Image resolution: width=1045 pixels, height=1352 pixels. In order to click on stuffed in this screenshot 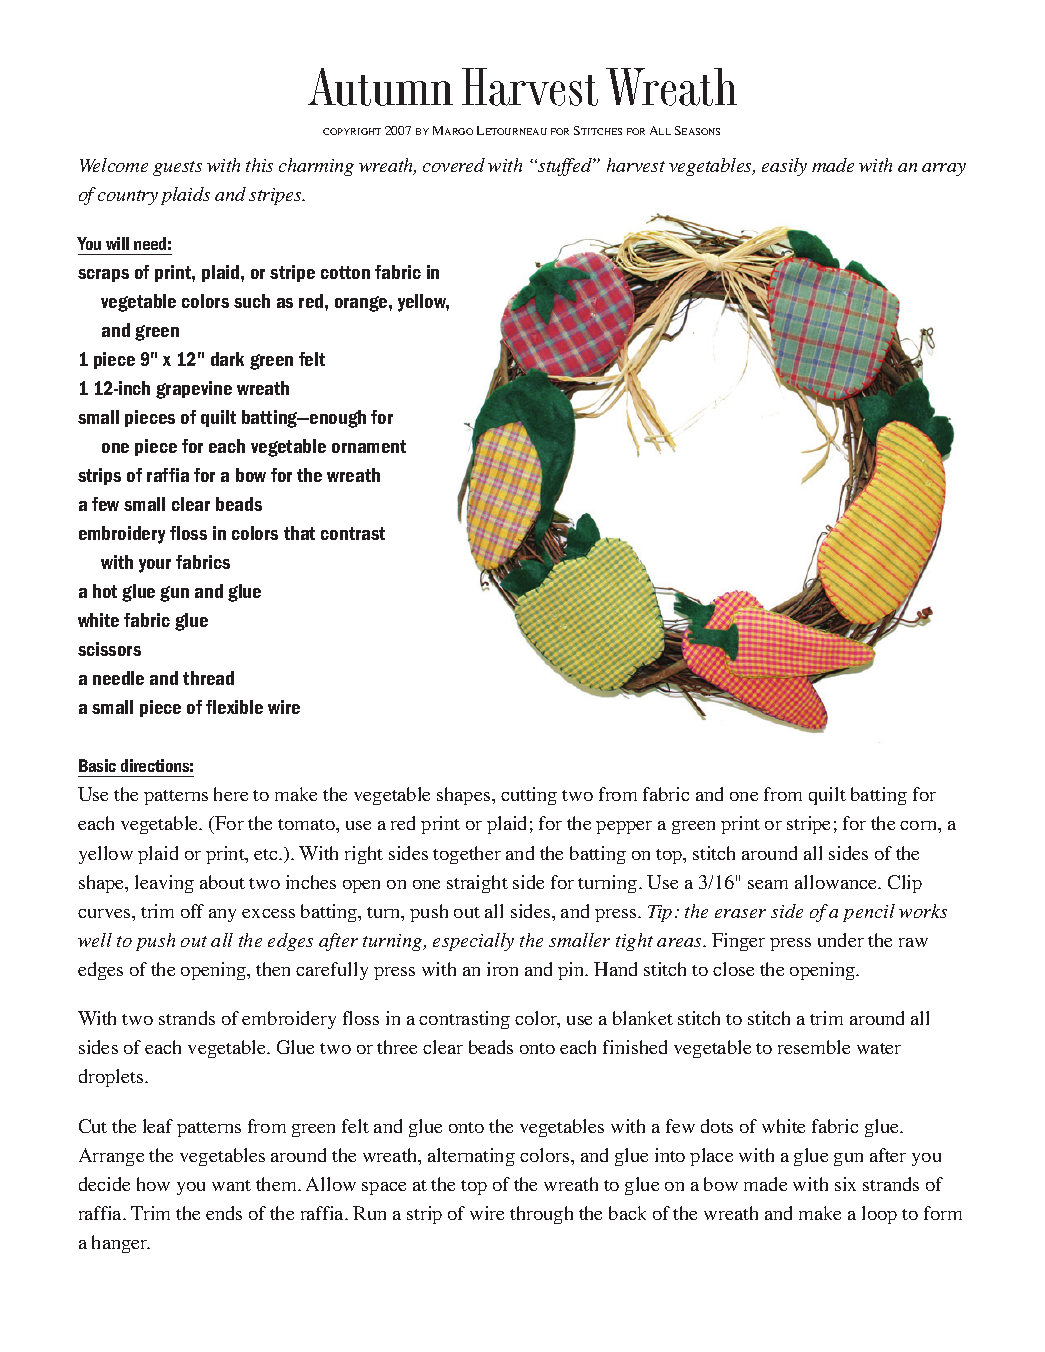, I will do `click(565, 167)`.
